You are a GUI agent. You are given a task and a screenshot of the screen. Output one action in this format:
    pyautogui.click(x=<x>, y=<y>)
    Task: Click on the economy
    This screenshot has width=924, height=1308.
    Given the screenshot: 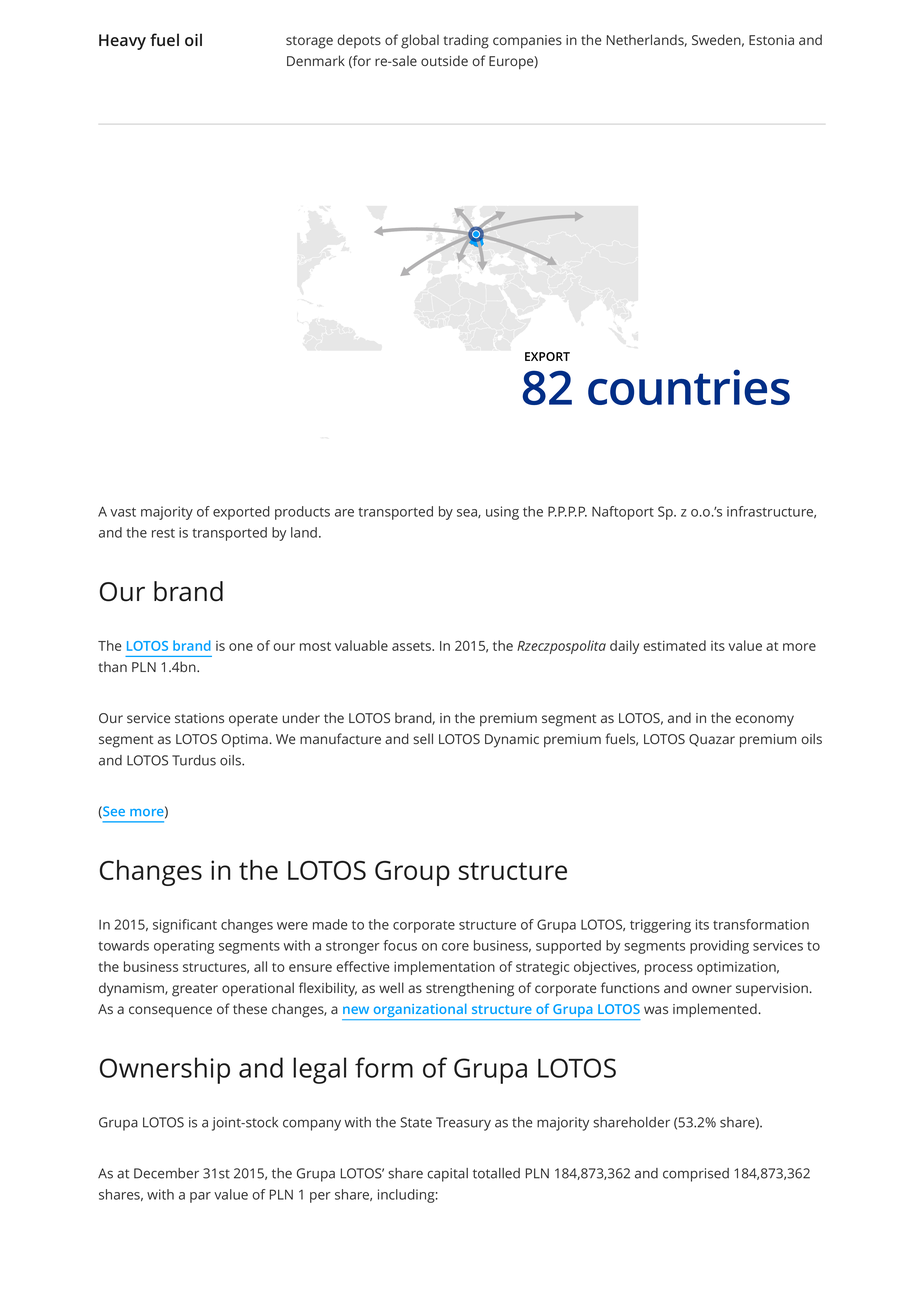 What is the action you would take?
    pyautogui.click(x=764, y=721)
